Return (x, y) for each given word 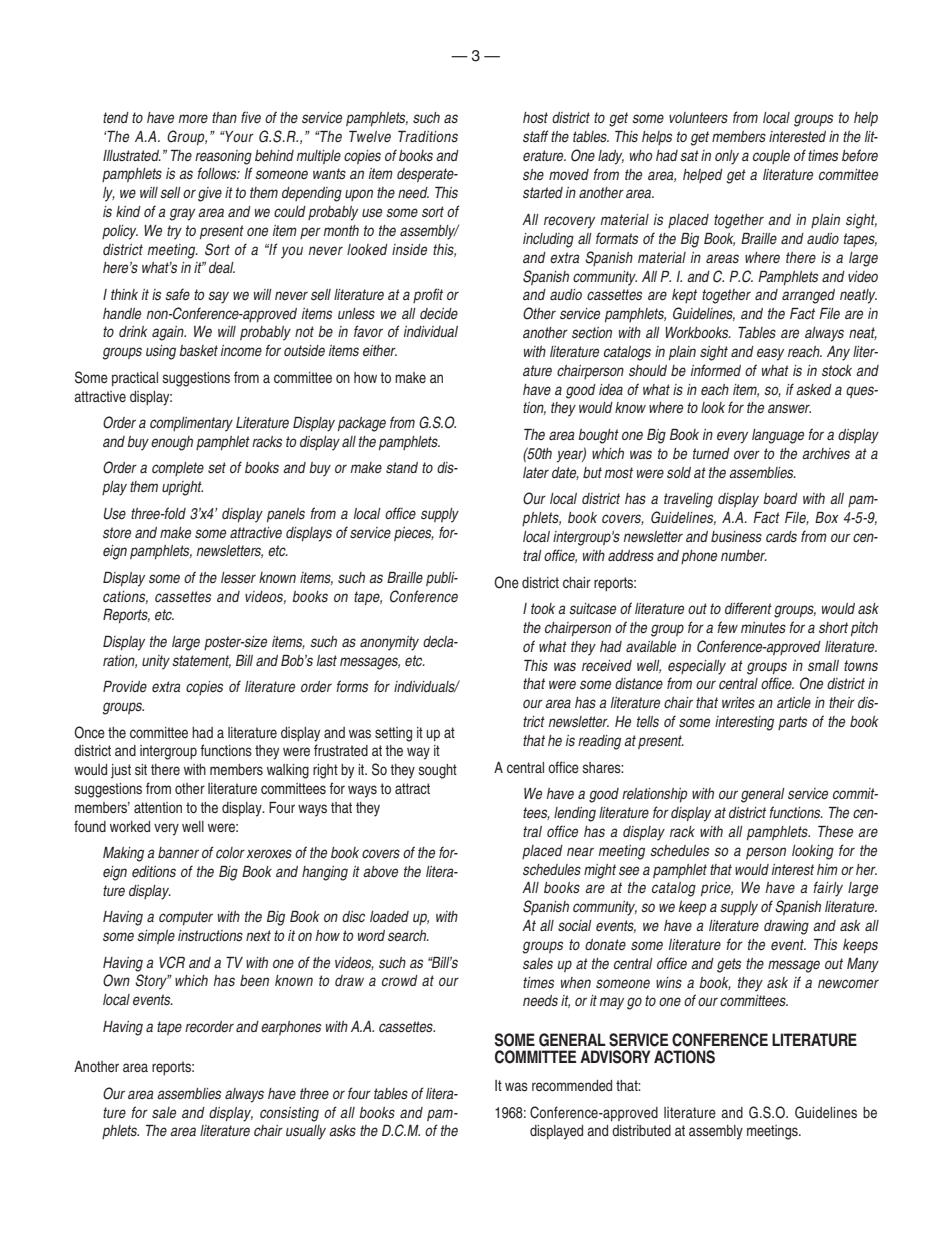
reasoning (223, 157)
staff (536, 136)
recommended (572, 1085)
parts (792, 723)
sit (141, 769)
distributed (641, 1130)
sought (438, 771)
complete (178, 469)
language (778, 436)
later (536, 473)
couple (771, 157)
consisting (289, 1114)
